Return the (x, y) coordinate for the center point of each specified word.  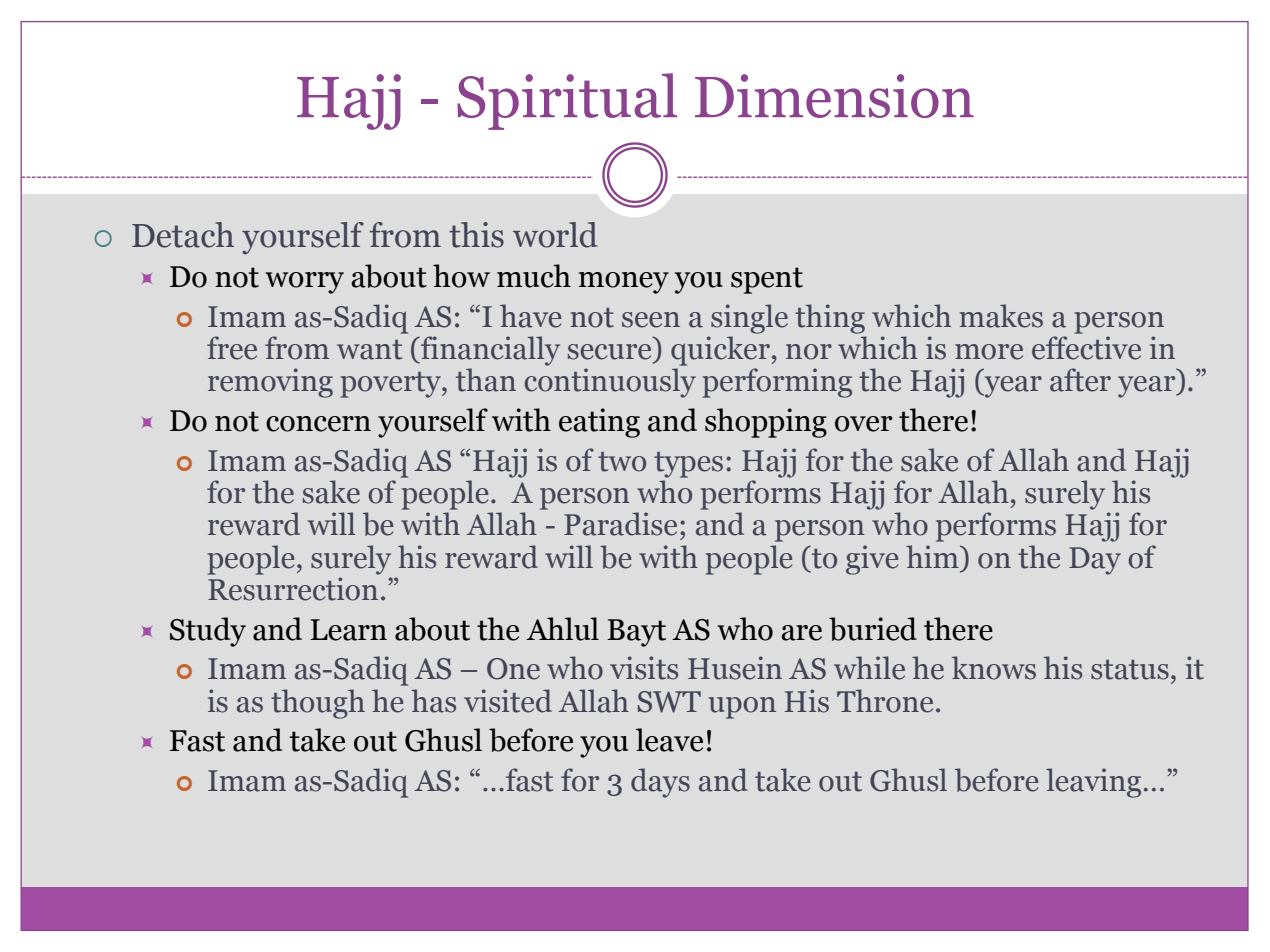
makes (1001, 316)
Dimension (834, 96)
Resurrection (293, 589)
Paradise (620, 524)
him (933, 556)
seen (651, 320)
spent (767, 280)
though (318, 704)
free (232, 348)
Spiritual (567, 101)
